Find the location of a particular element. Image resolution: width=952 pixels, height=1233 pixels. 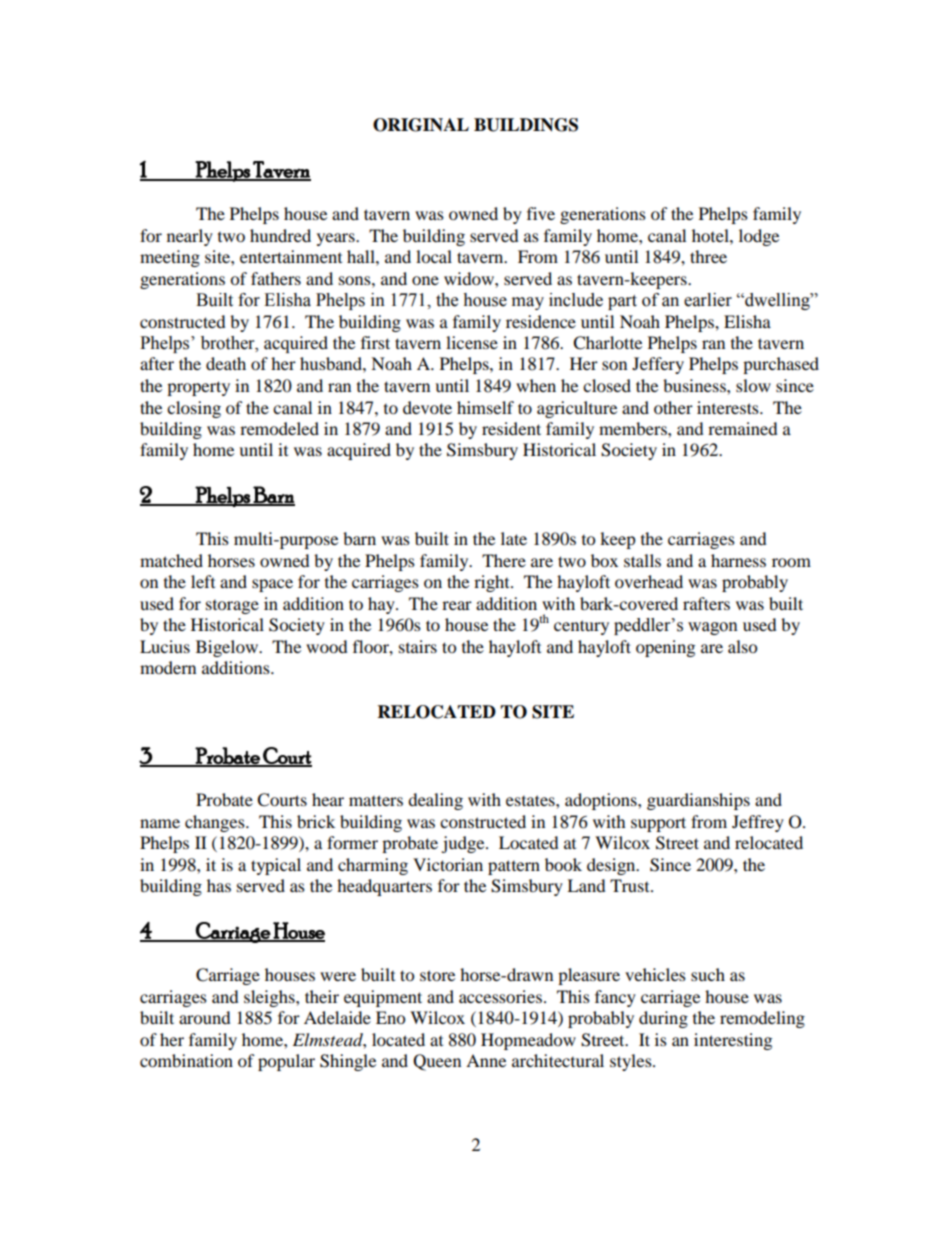

storage is located at coordinates (232, 607).
